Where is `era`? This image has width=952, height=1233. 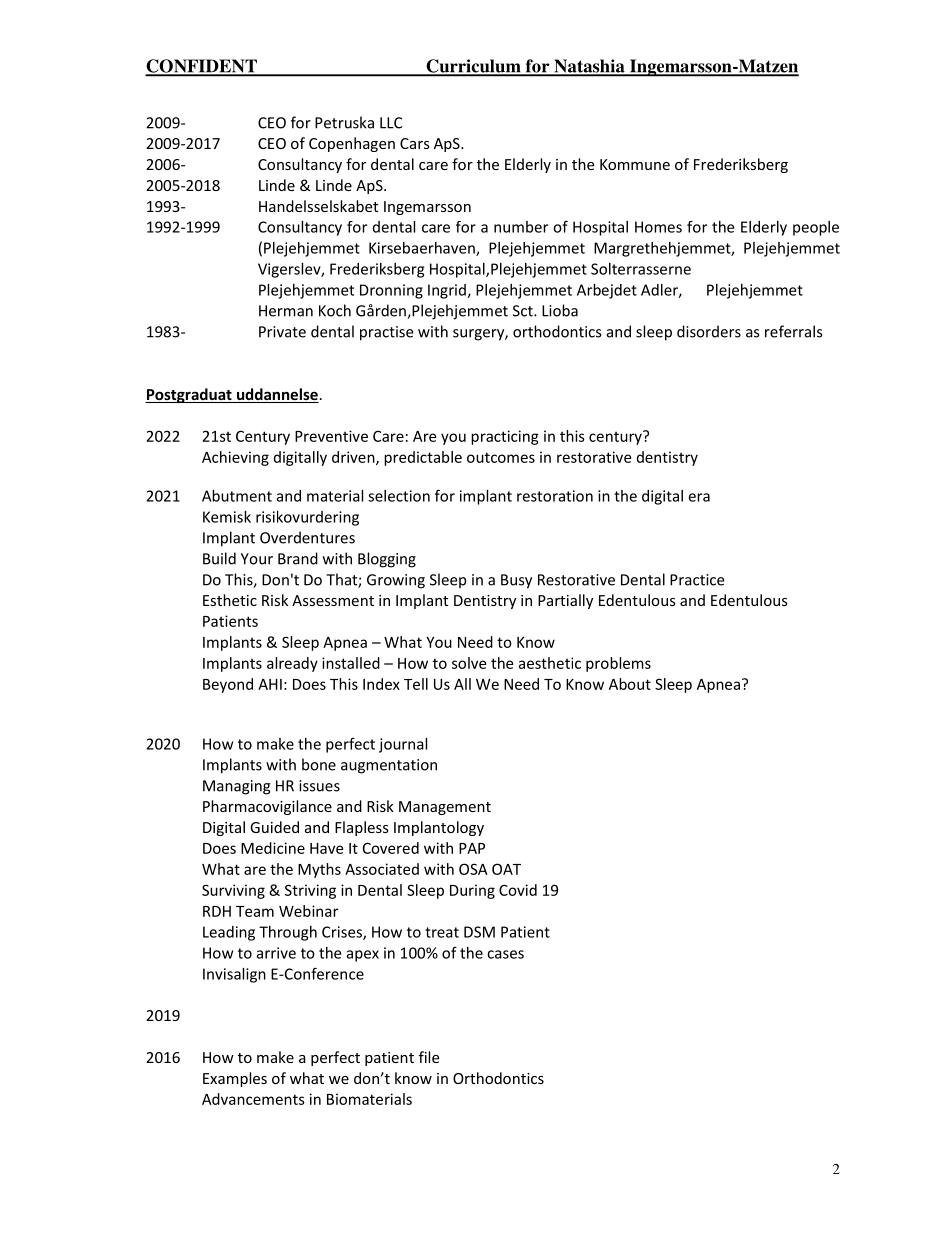
era is located at coordinates (699, 497).
